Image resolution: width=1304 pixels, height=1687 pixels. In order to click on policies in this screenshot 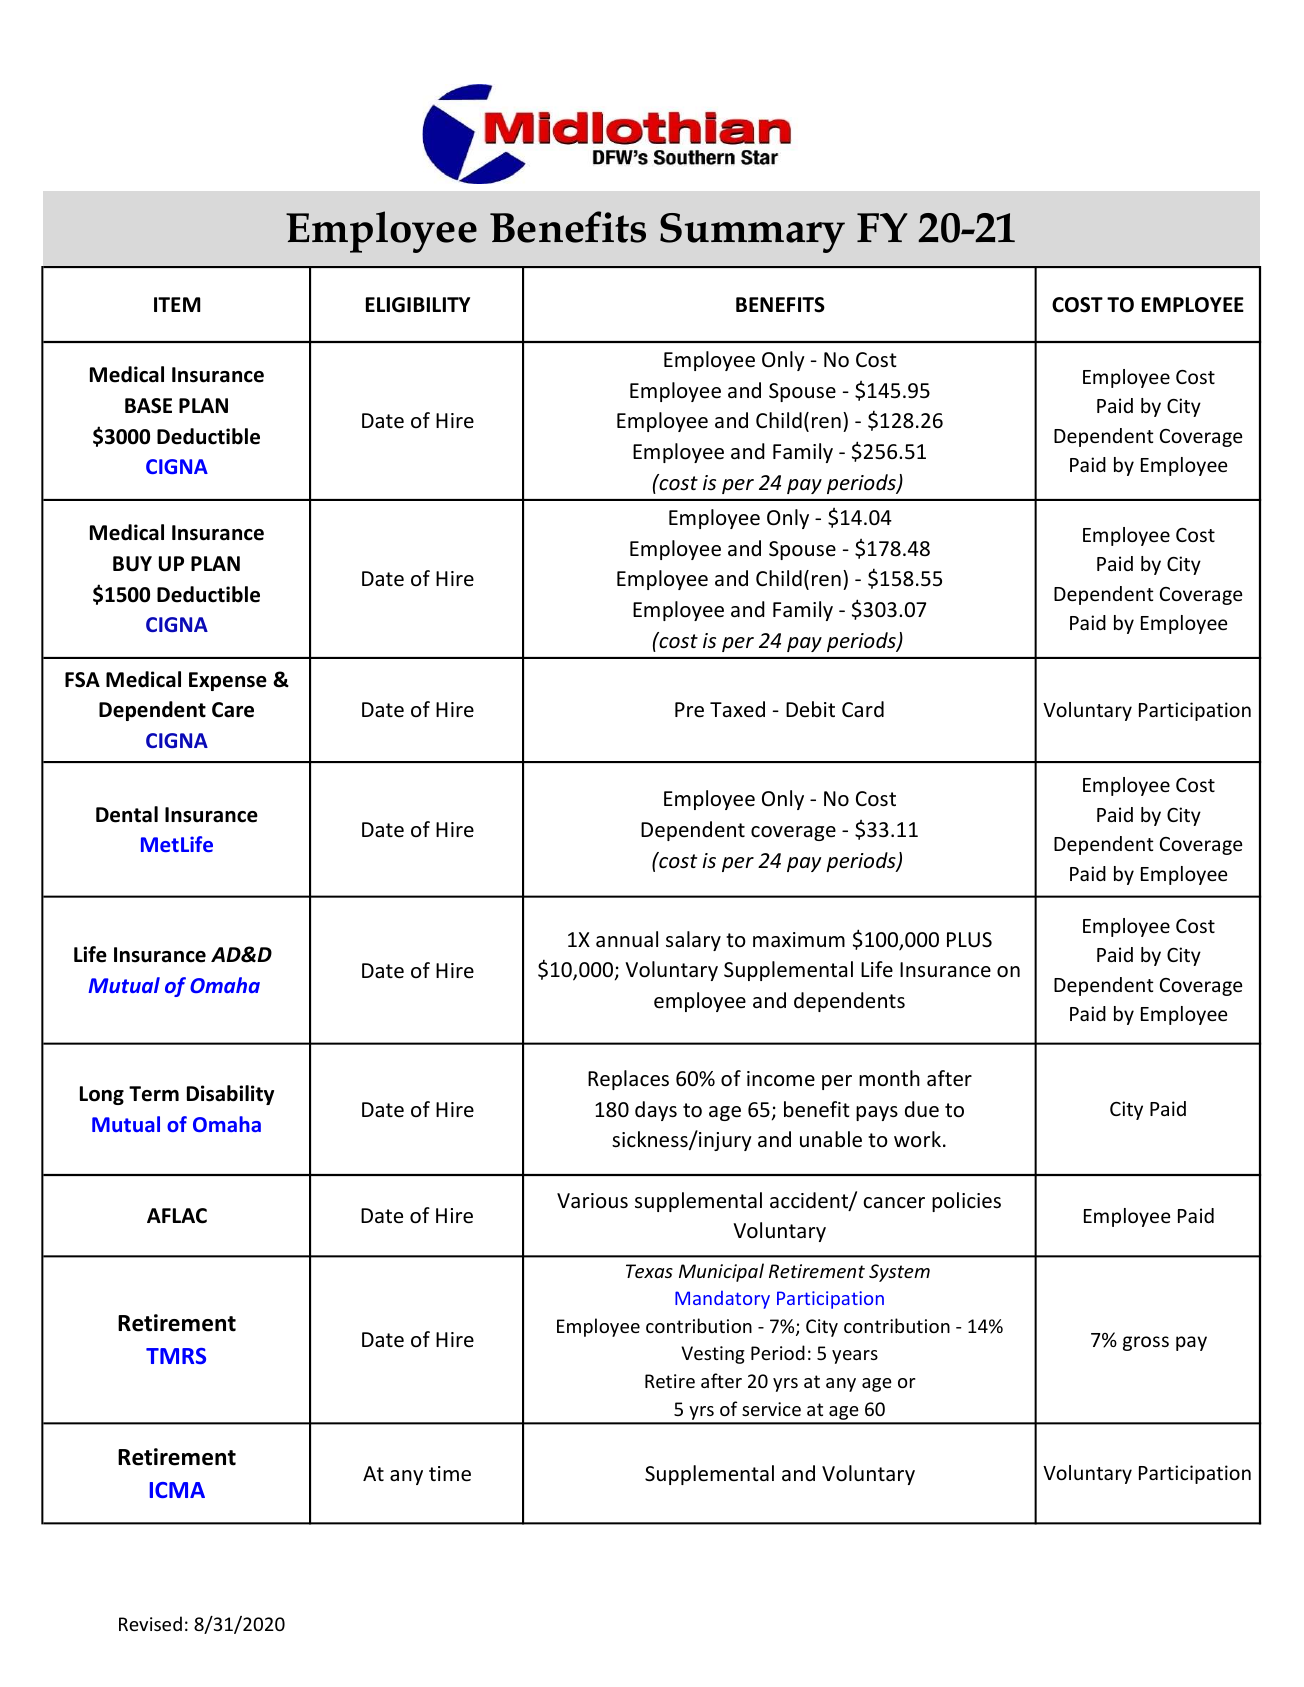, I will do `click(966, 1202)`.
